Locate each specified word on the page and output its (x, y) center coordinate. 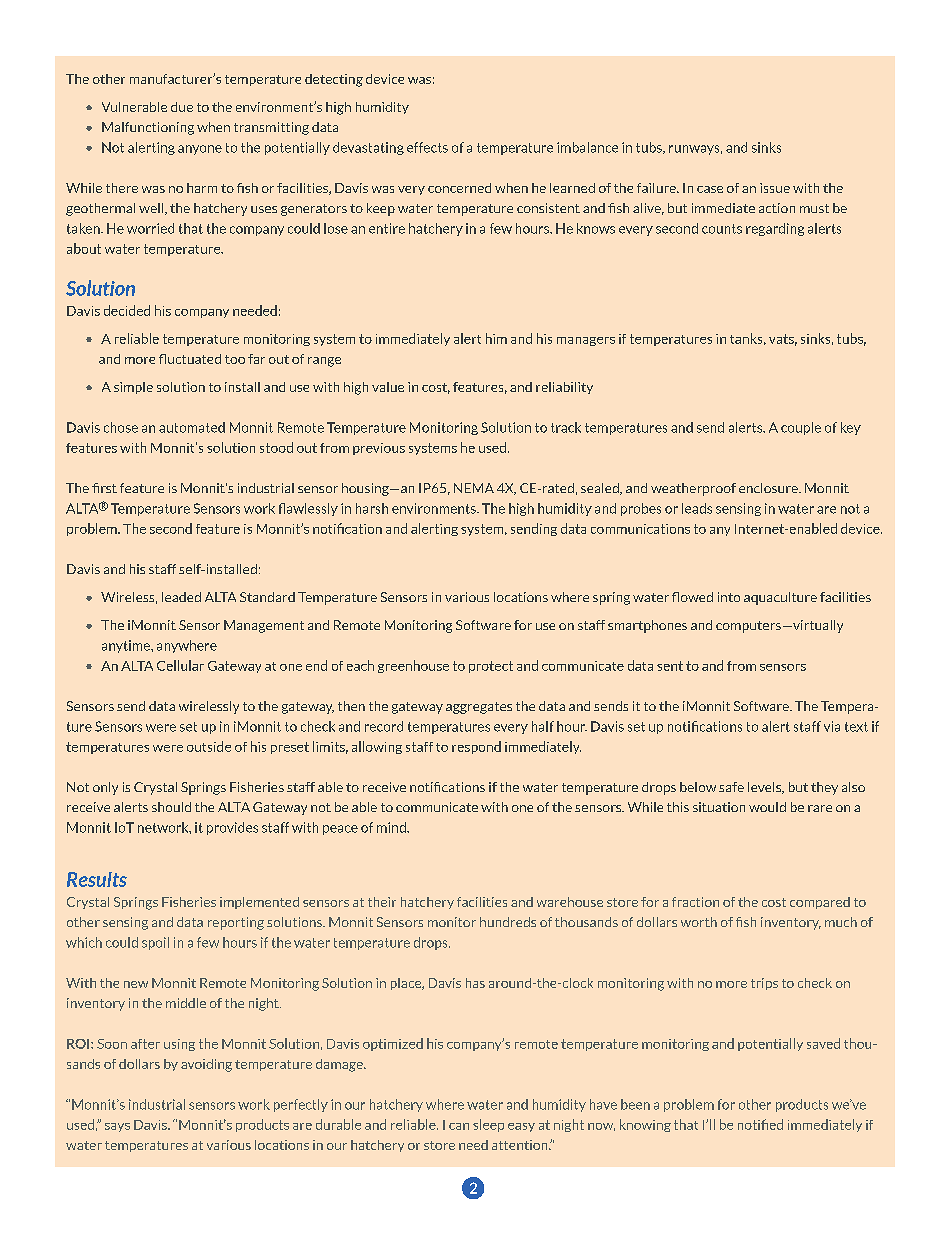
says (117, 1127)
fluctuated (190, 359)
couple (801, 428)
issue (775, 188)
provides (232, 828)
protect (491, 667)
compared (820, 903)
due (182, 107)
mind (392, 827)
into (729, 597)
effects (427, 147)
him (496, 338)
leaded (181, 597)
